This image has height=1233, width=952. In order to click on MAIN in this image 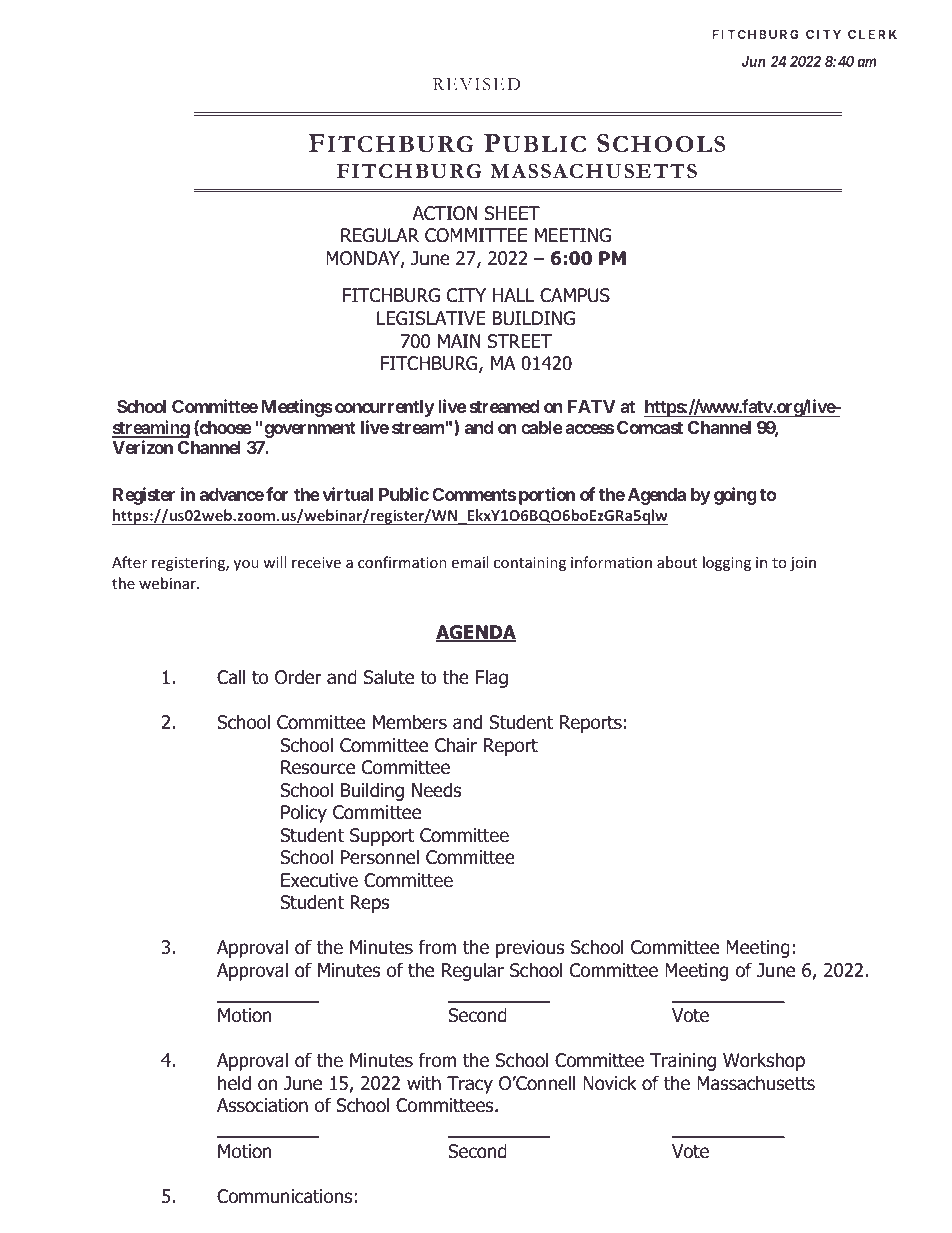, I will do `click(459, 341)`.
